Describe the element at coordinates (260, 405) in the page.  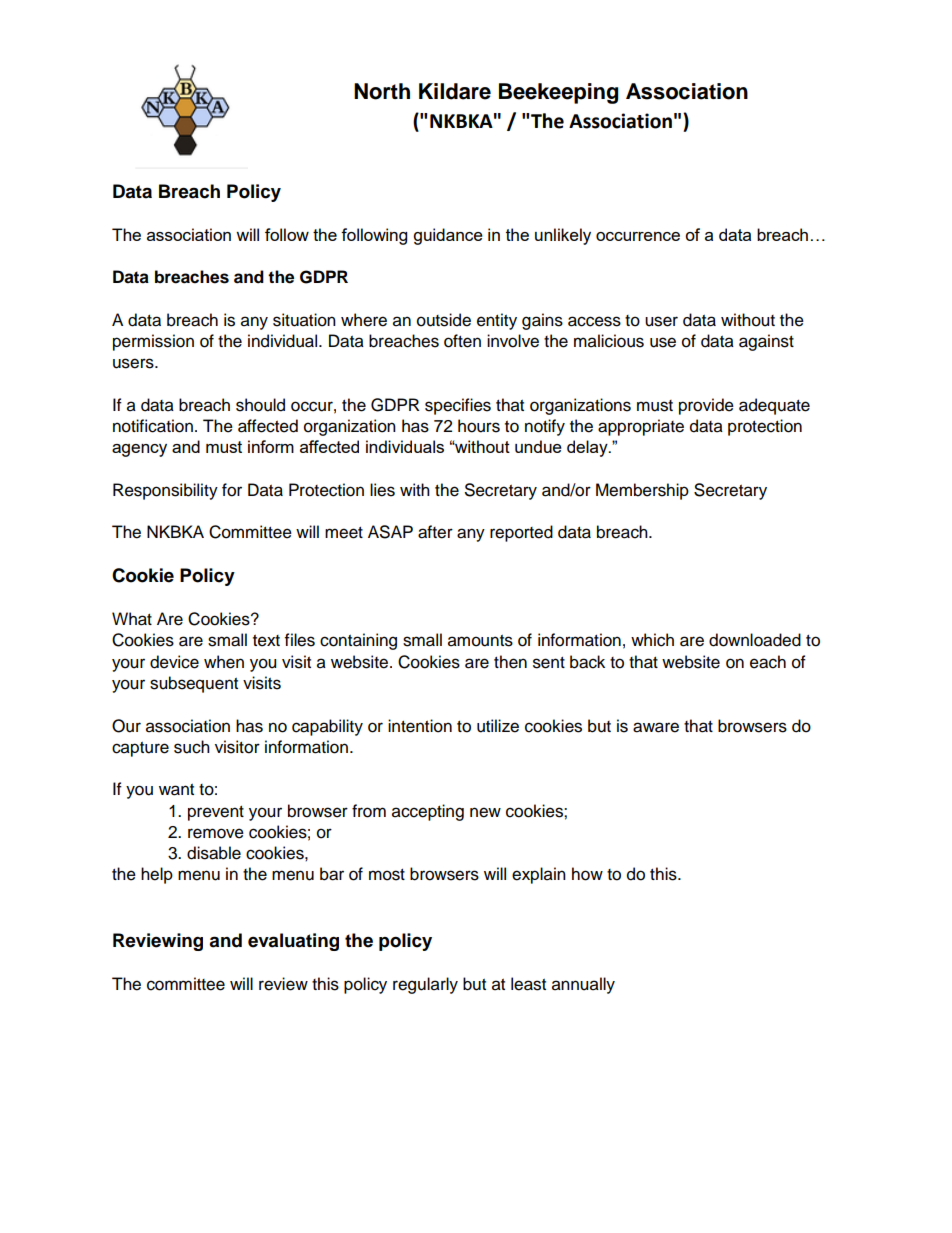
I see `should` at that location.
